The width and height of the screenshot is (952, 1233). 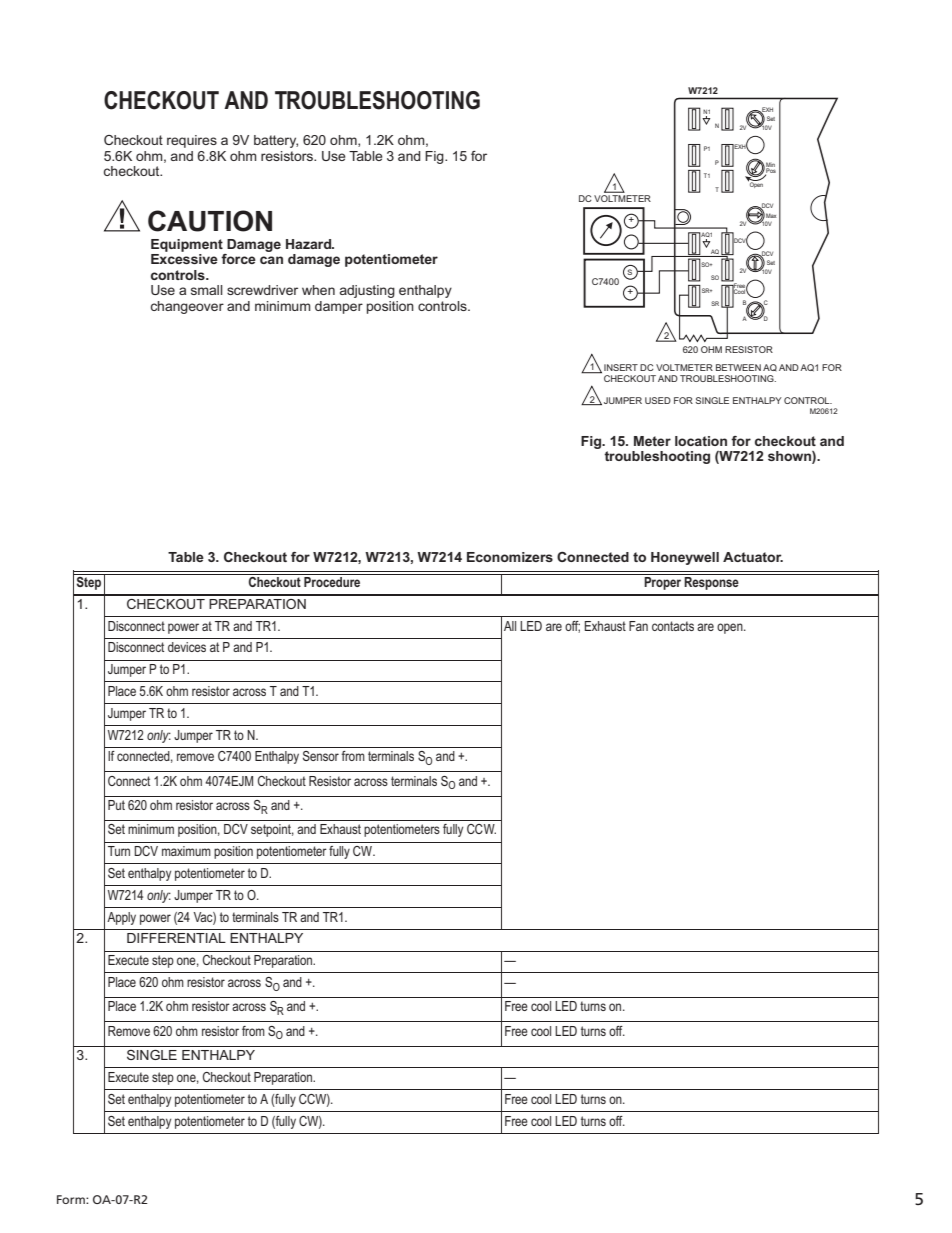 What do you see at coordinates (176, 938) in the screenshot?
I see `DIFFERENTIAL` at bounding box center [176, 938].
